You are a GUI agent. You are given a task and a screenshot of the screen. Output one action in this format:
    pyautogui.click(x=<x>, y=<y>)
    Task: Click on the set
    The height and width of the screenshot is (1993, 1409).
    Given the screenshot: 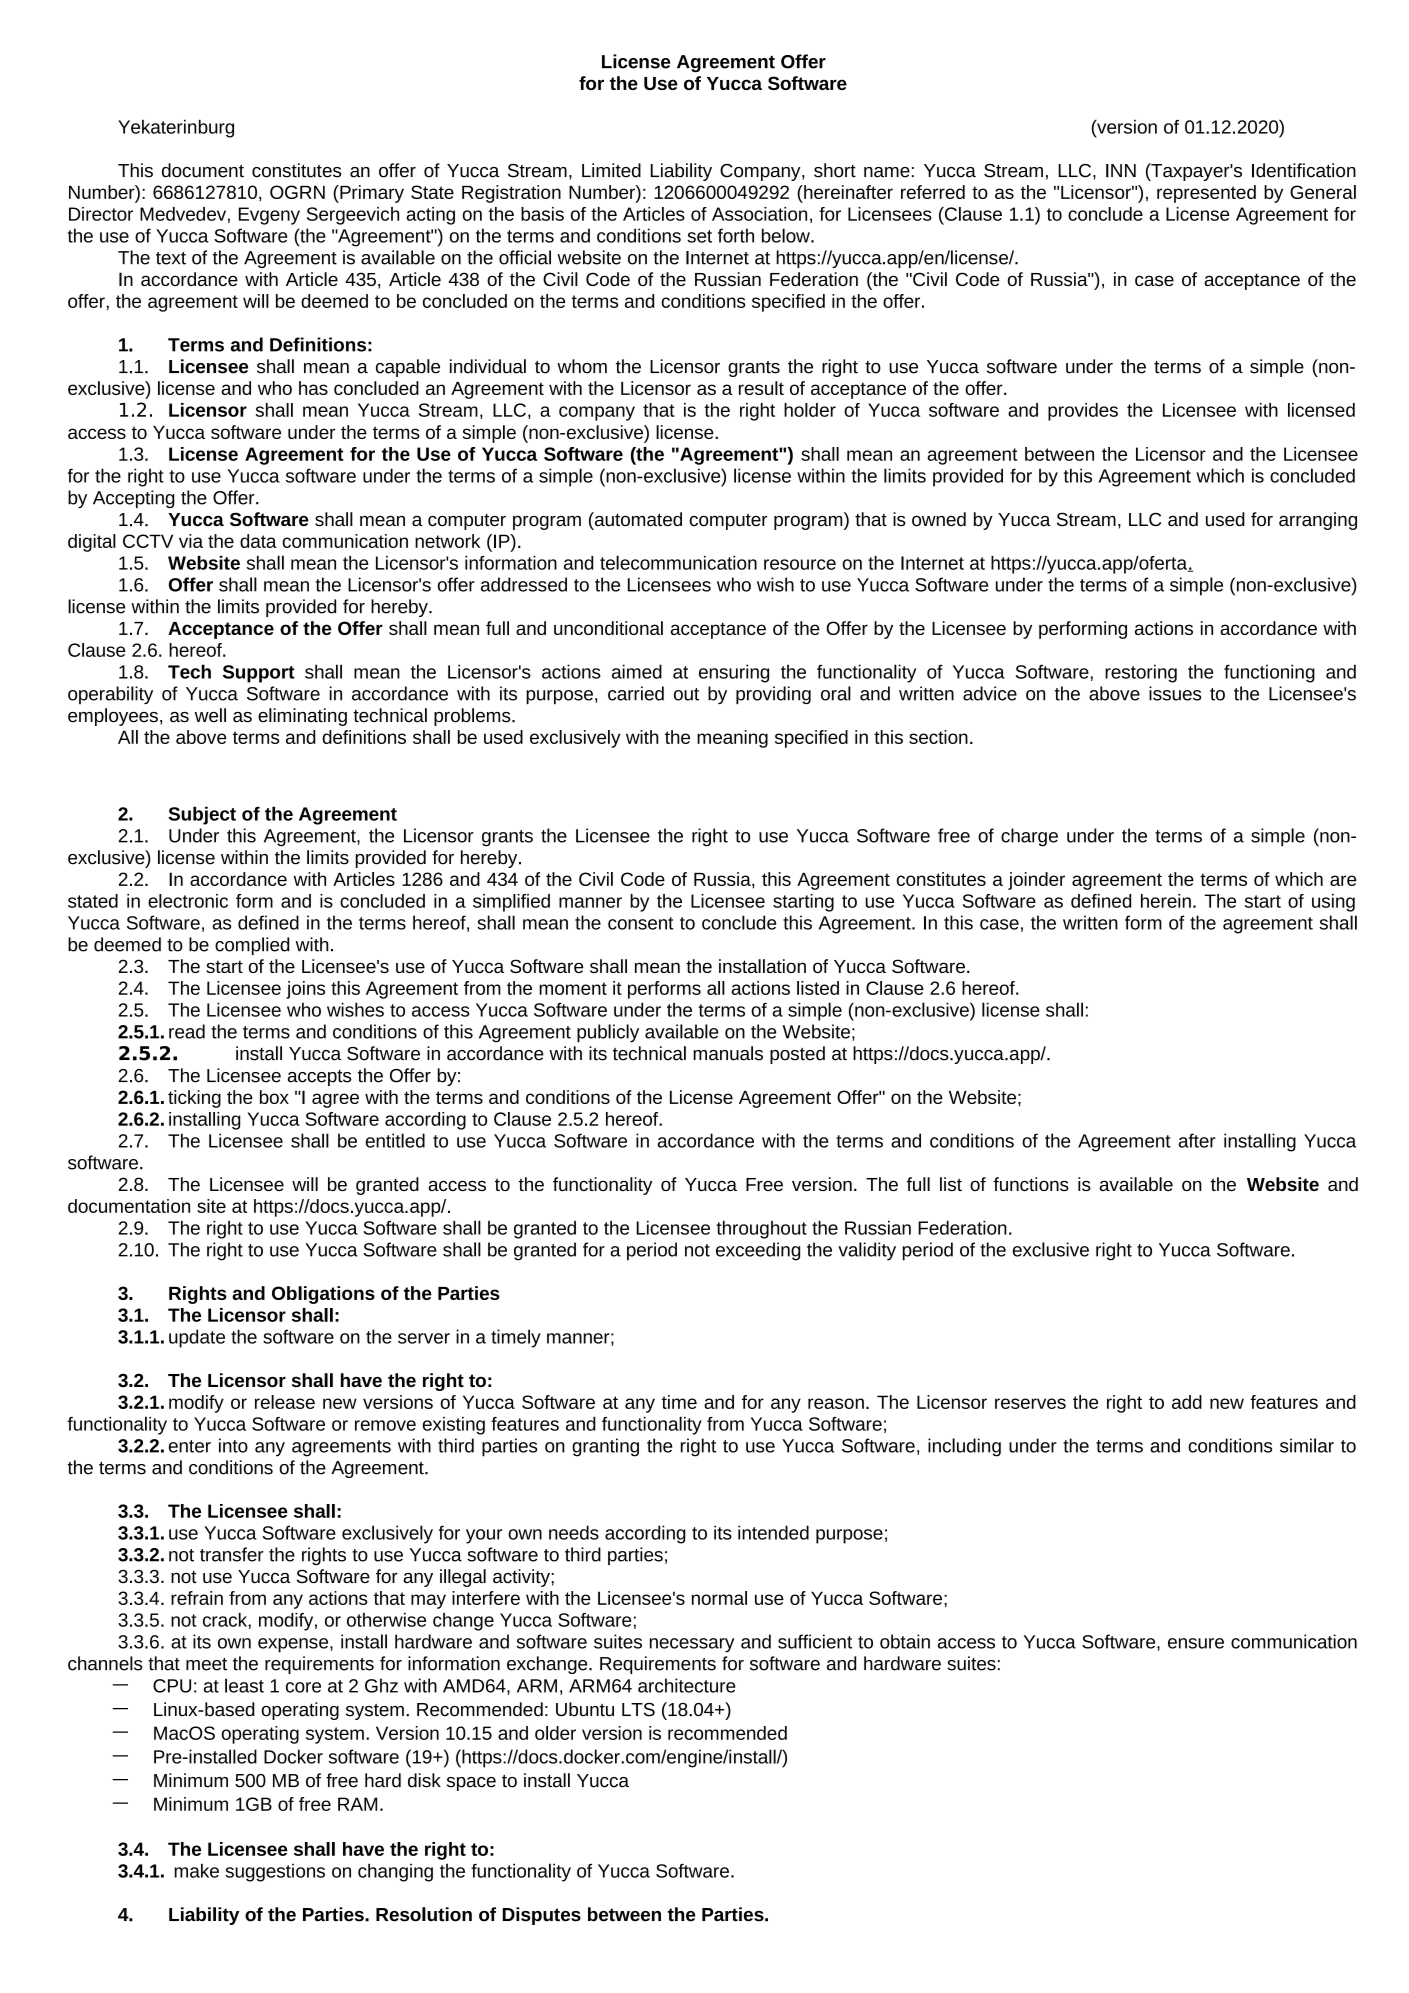 What is the action you would take?
    pyautogui.click(x=699, y=236)
